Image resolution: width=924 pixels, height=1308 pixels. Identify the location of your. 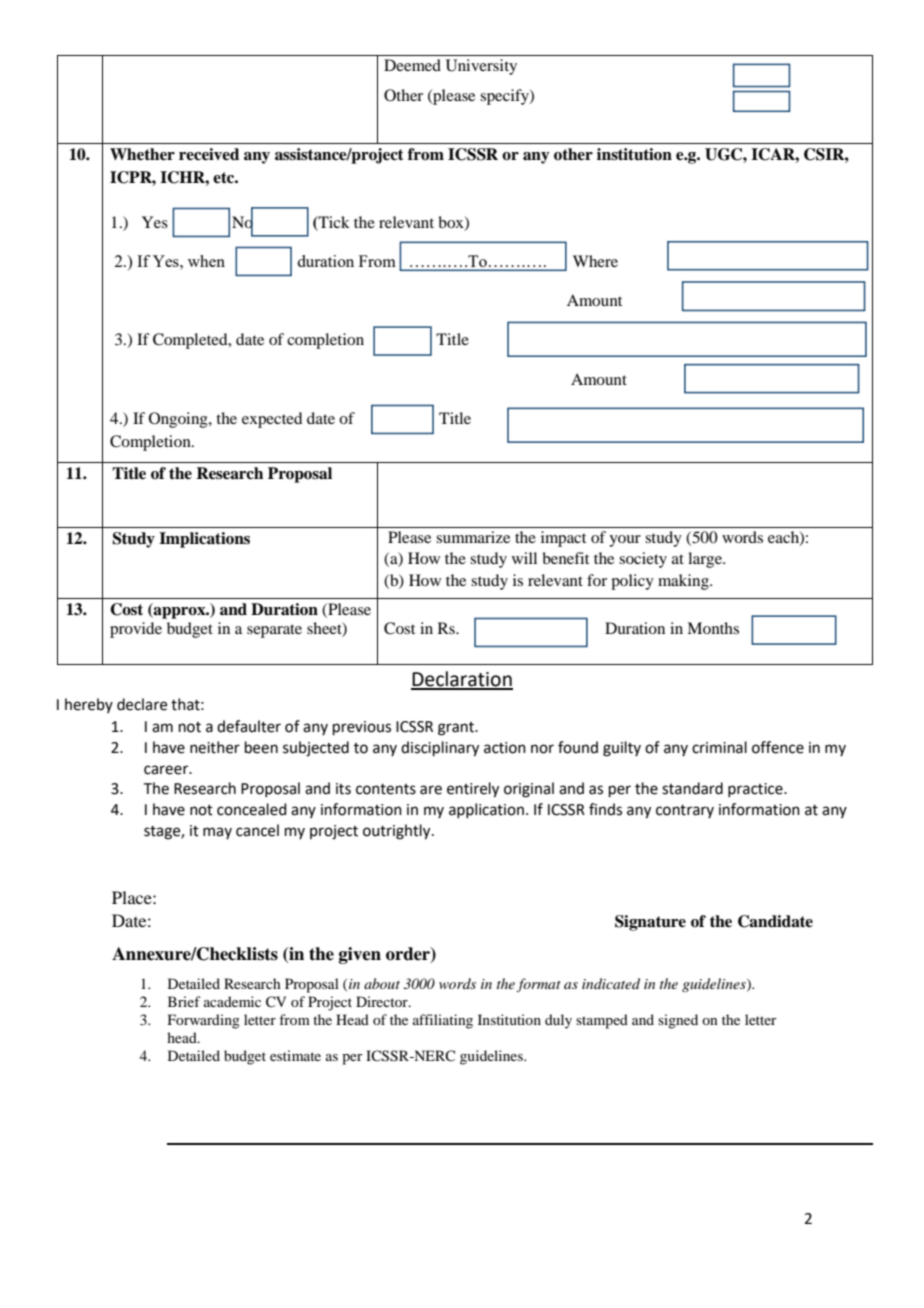
(625, 541).
